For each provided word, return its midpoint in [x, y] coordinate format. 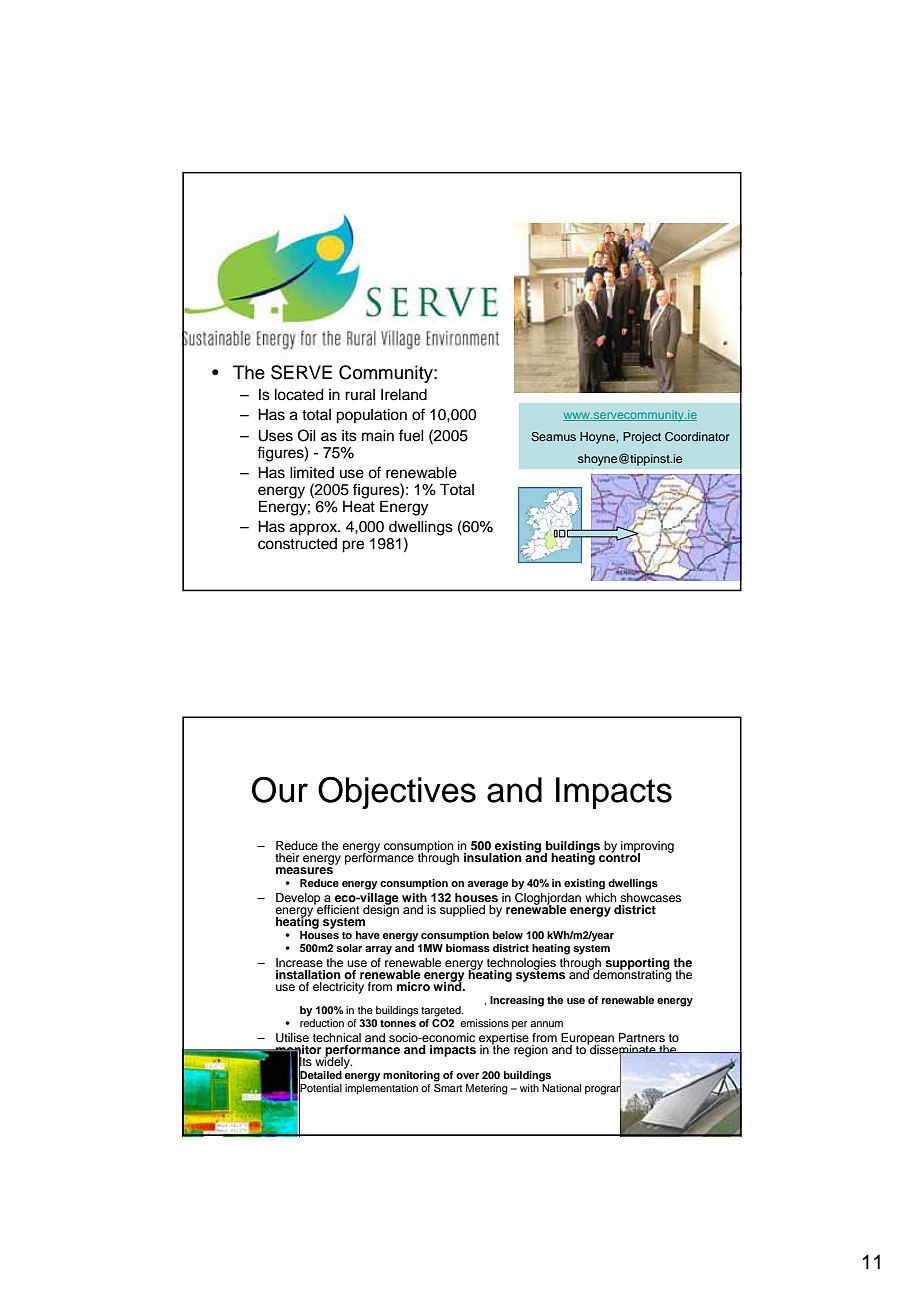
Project [642, 438]
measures [304, 870]
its [349, 436]
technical [337, 1037]
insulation [493, 857]
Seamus [553, 436]
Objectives [397, 792]
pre [353, 546]
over [467, 1076]
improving [647, 848]
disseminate [623, 1050]
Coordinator [697, 437]
